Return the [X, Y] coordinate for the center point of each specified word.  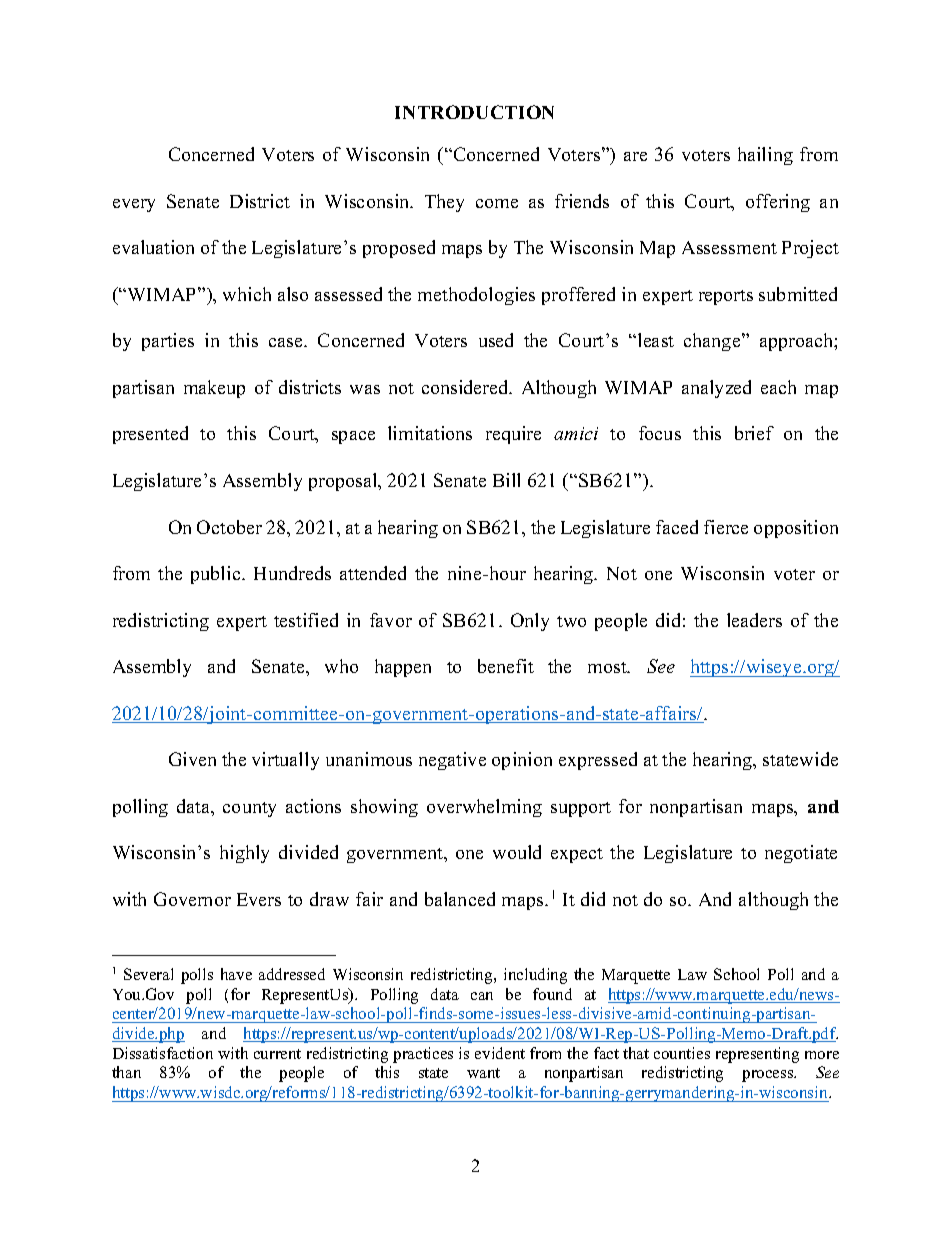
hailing [765, 156]
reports [726, 297]
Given [192, 759]
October [229, 527]
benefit [506, 666]
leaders [754, 620]
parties [168, 342]
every [134, 205]
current [277, 1054]
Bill [506, 480]
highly [244, 854]
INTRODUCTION [474, 112]
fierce [726, 527]
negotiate [801, 854]
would [517, 852]
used [496, 340]
